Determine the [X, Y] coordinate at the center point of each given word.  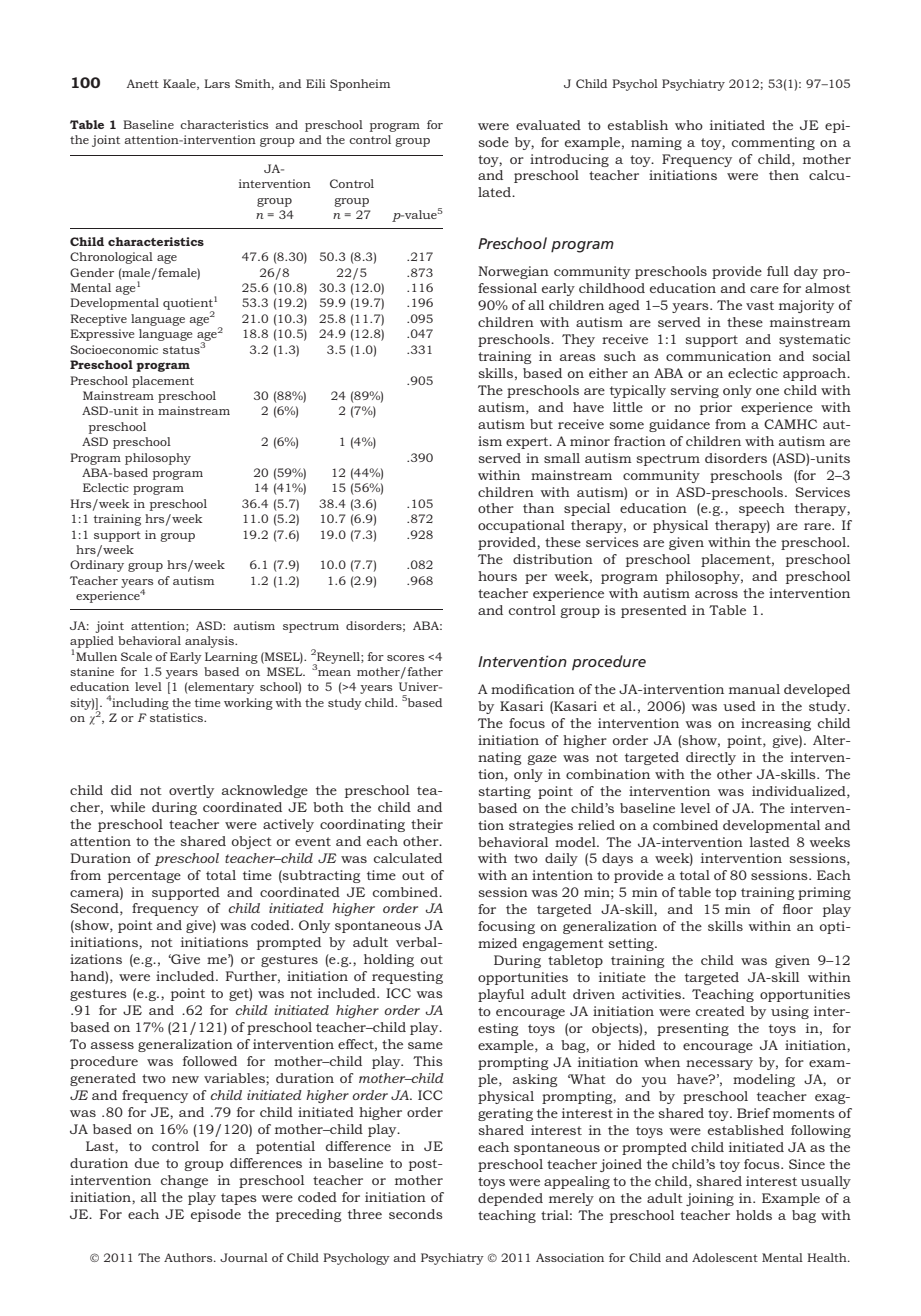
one [767, 391]
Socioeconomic [114, 349]
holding [389, 960]
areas [578, 357]
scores [406, 658]
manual [754, 689]
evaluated [548, 125]
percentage [144, 877]
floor [798, 909]
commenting [773, 143]
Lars [217, 83]
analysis [210, 642]
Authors [189, 1257]
